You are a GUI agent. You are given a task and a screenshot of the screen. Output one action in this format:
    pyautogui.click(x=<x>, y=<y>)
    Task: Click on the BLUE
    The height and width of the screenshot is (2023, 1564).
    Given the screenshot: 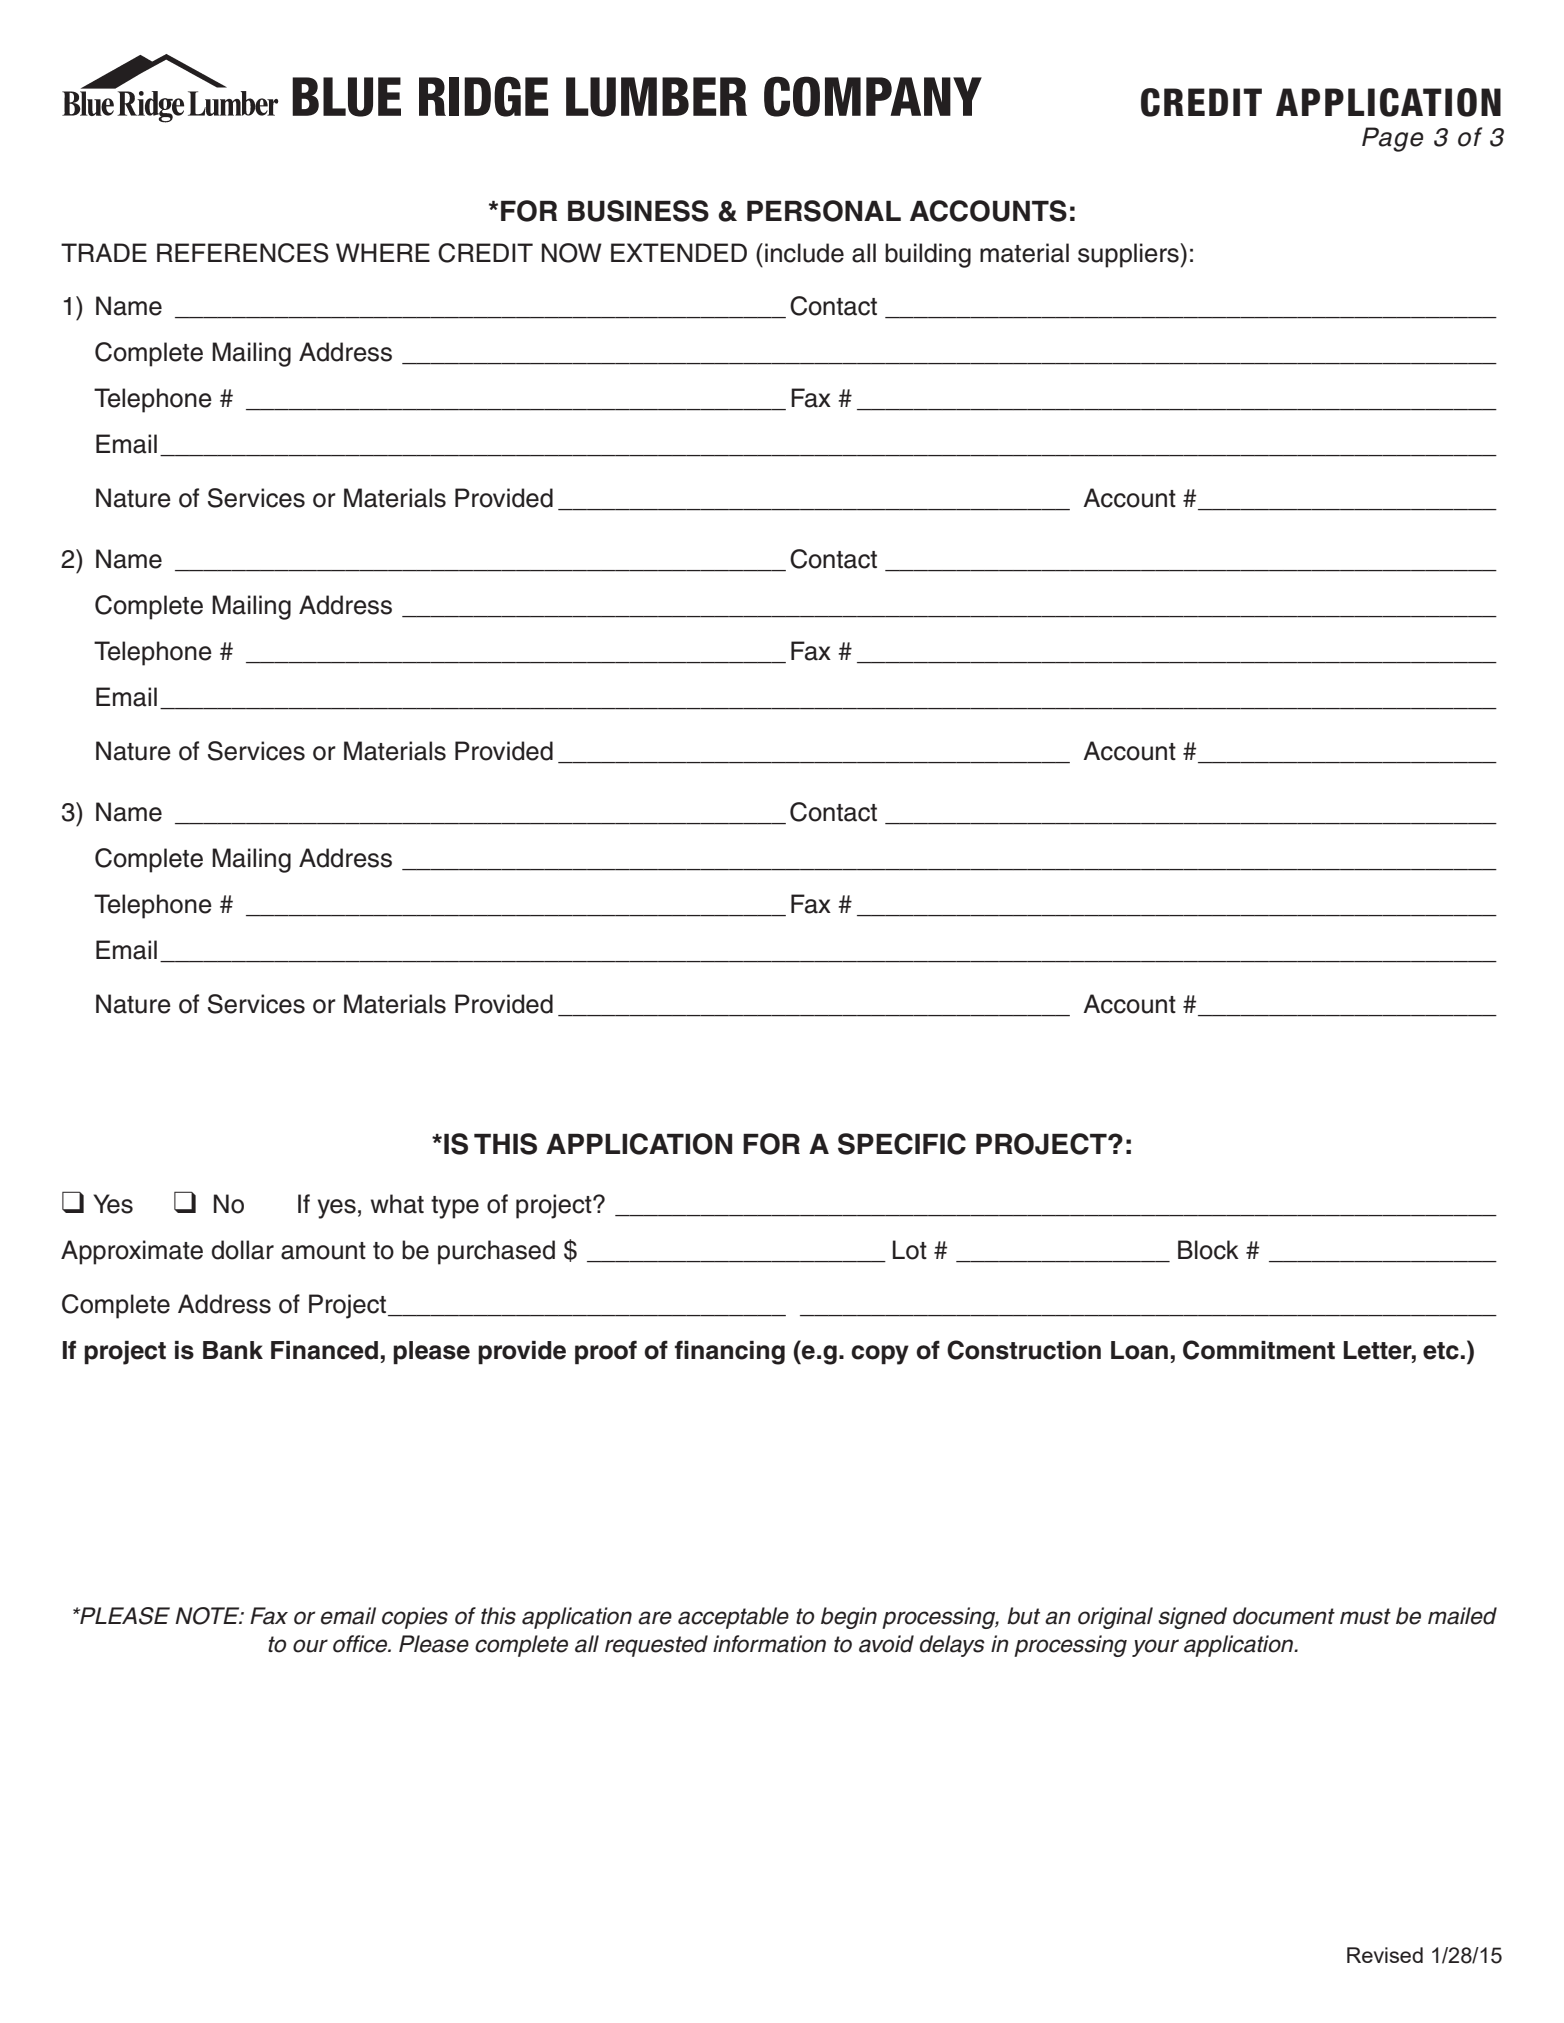 What is the action you would take?
    pyautogui.click(x=346, y=97)
